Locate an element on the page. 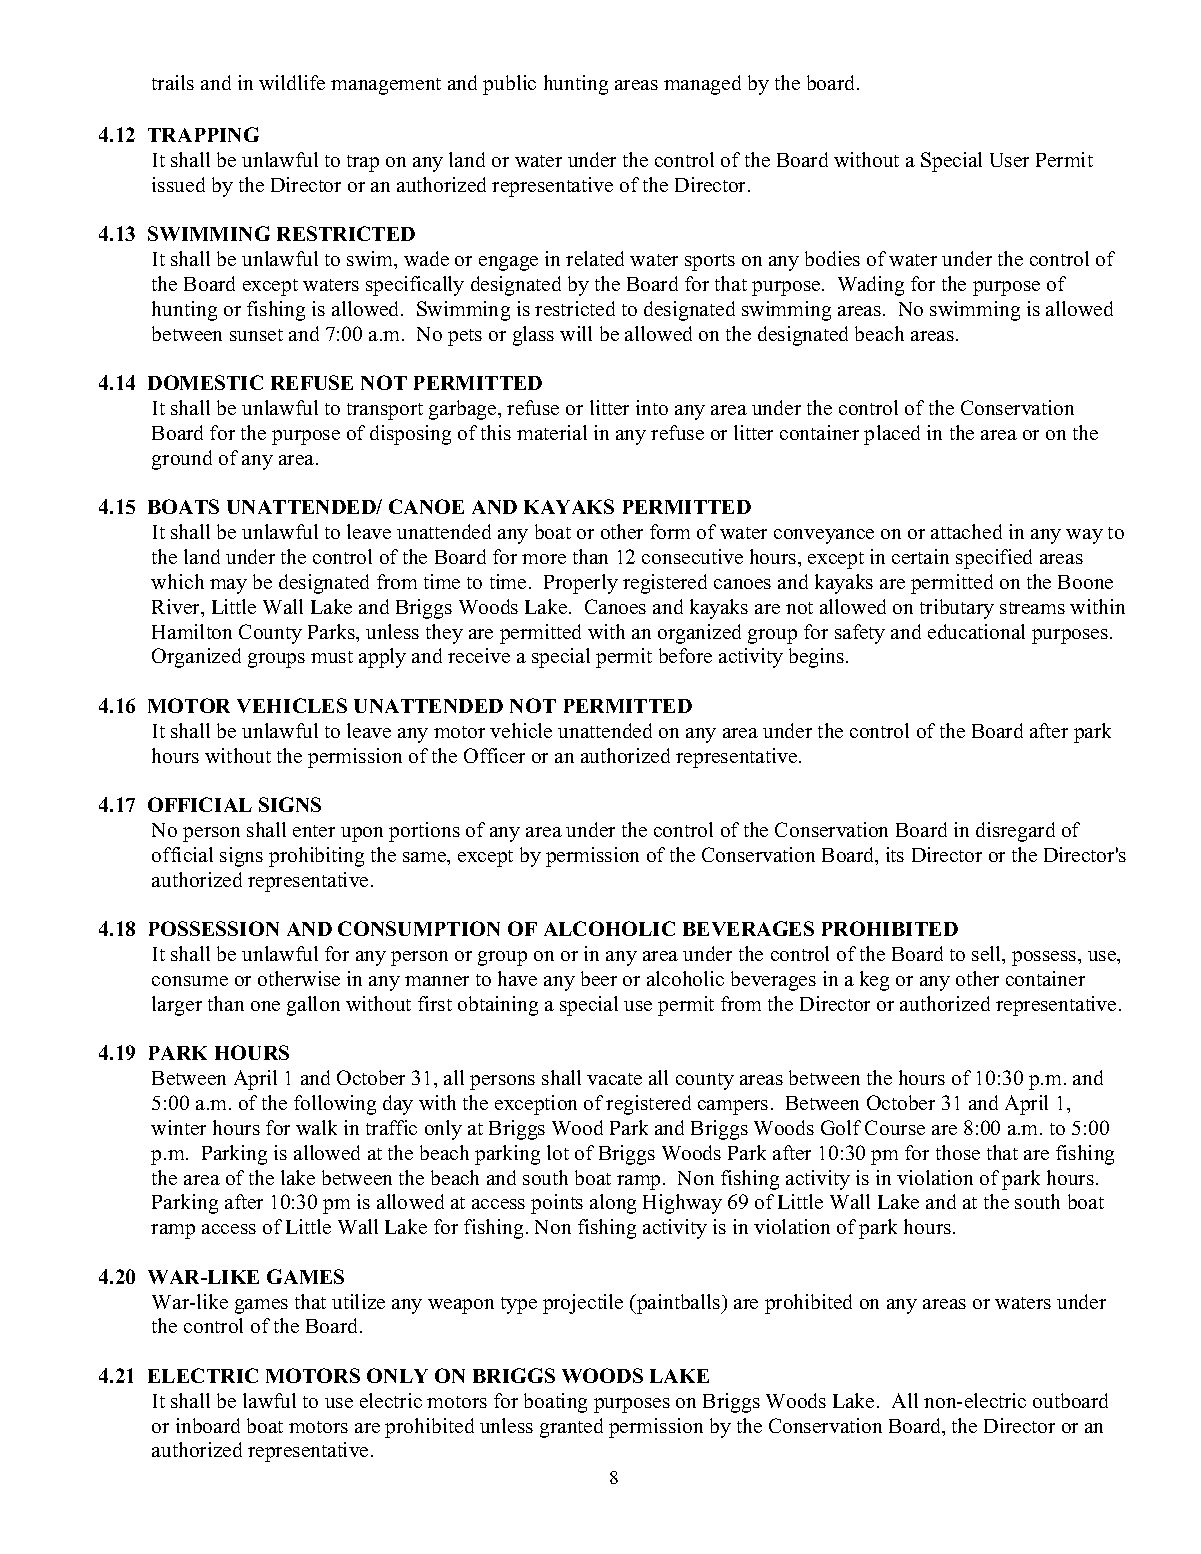 The image size is (1201, 1554). paintballs is located at coordinates (678, 1304).
